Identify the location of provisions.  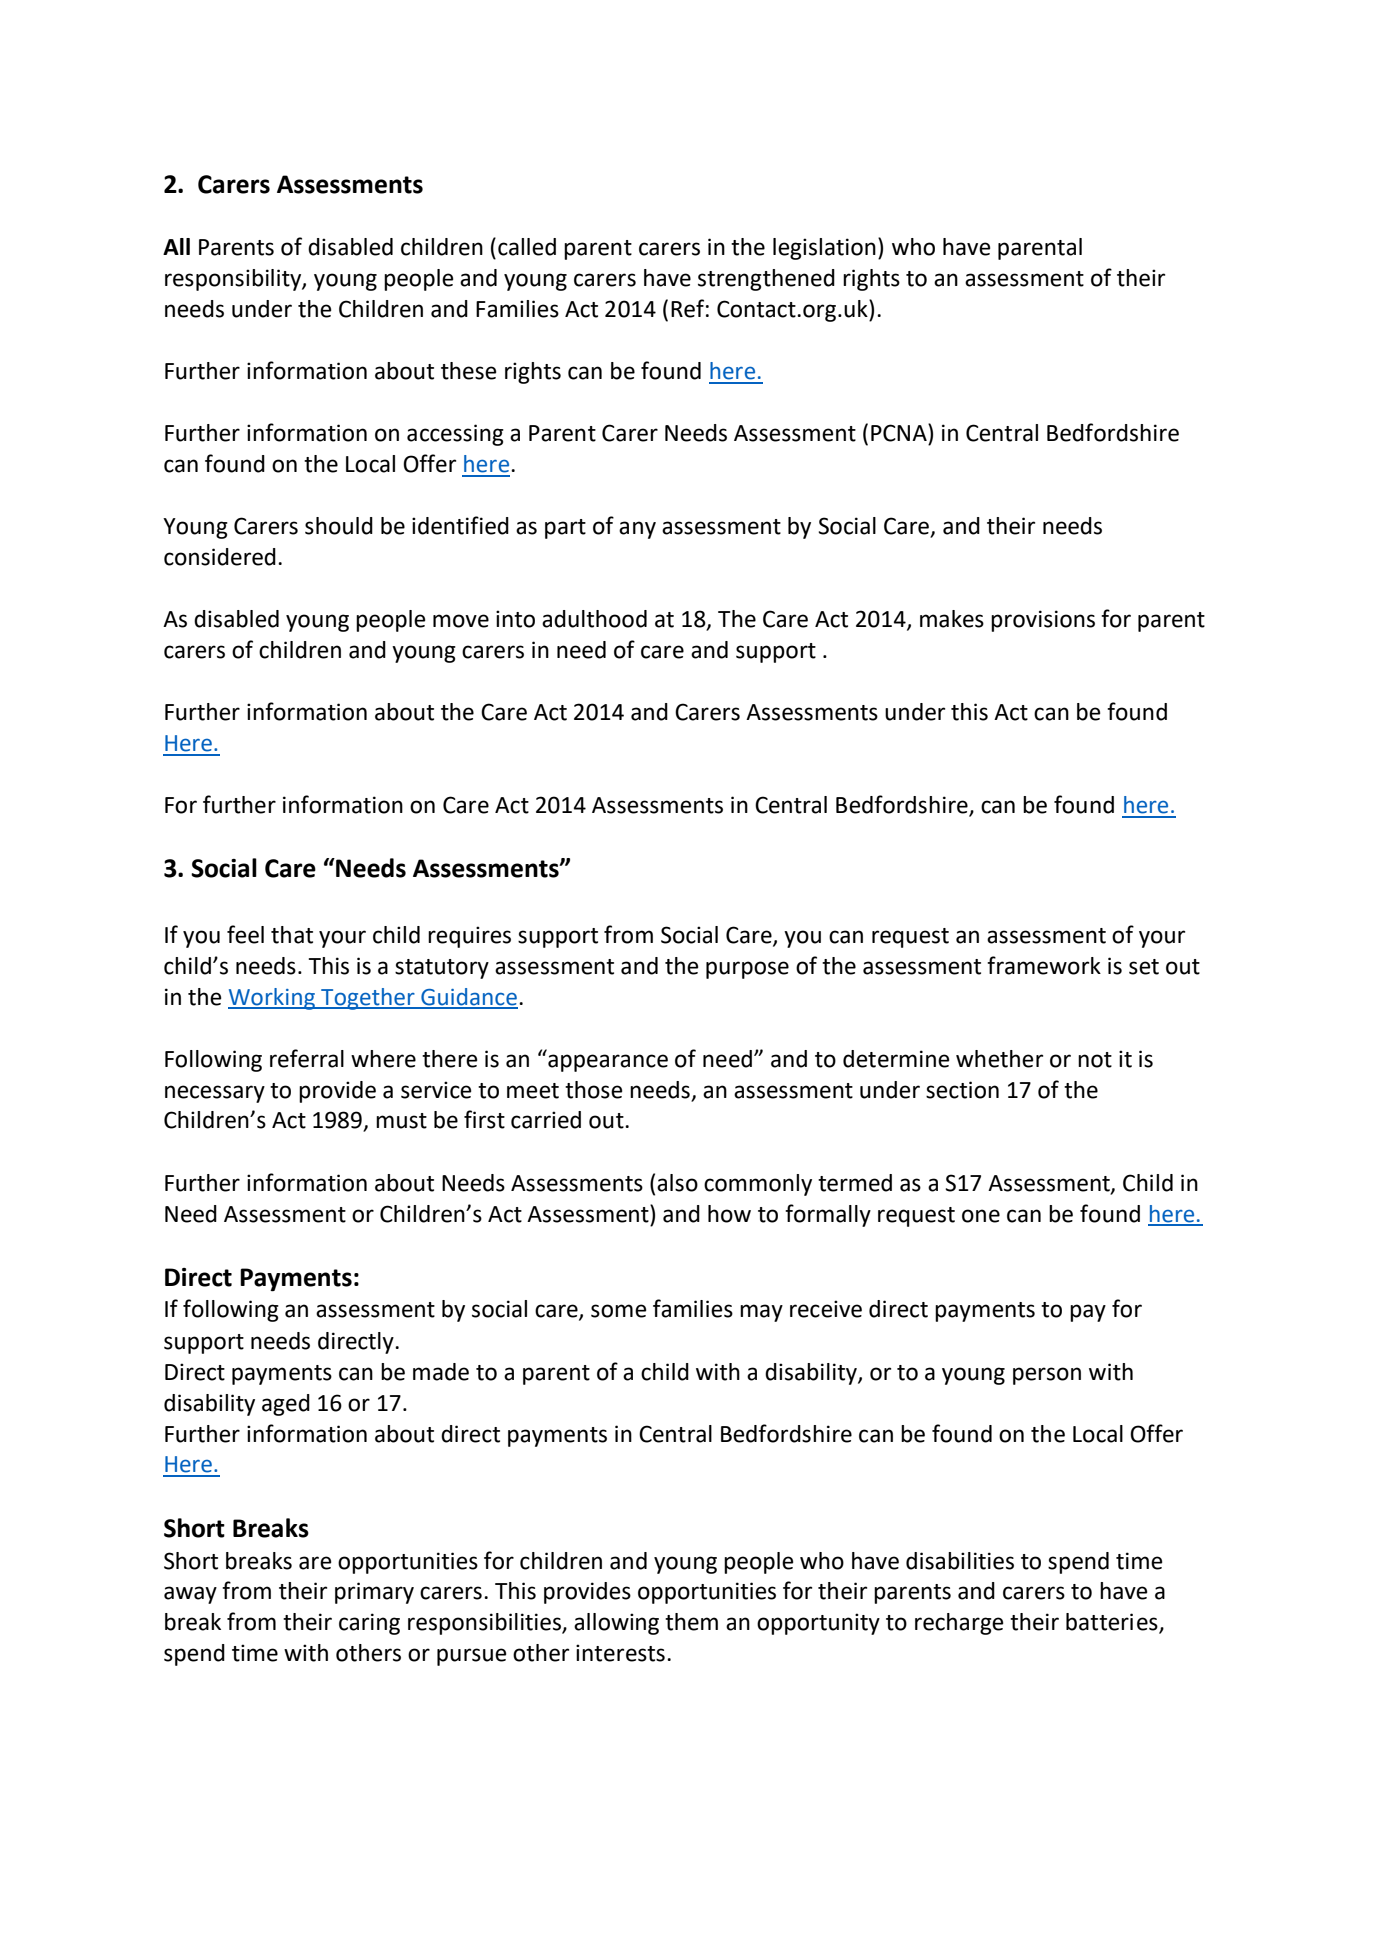
(1043, 621).
